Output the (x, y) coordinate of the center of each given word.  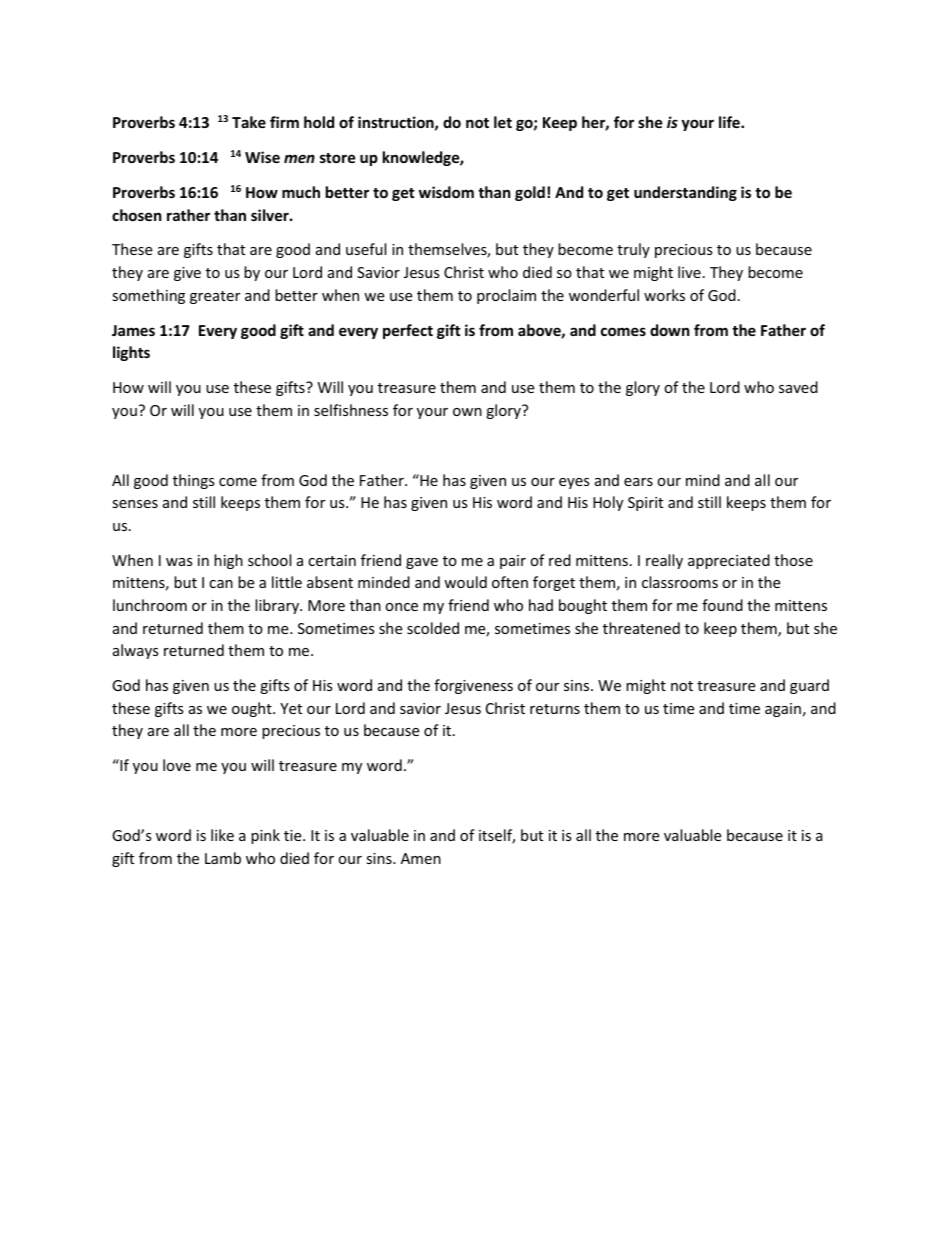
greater (215, 297)
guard (809, 686)
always (136, 651)
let (503, 122)
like (222, 835)
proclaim (506, 296)
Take (249, 122)
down (670, 330)
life (730, 122)
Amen (421, 858)
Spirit (645, 504)
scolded (433, 628)
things (194, 481)
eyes (574, 483)
